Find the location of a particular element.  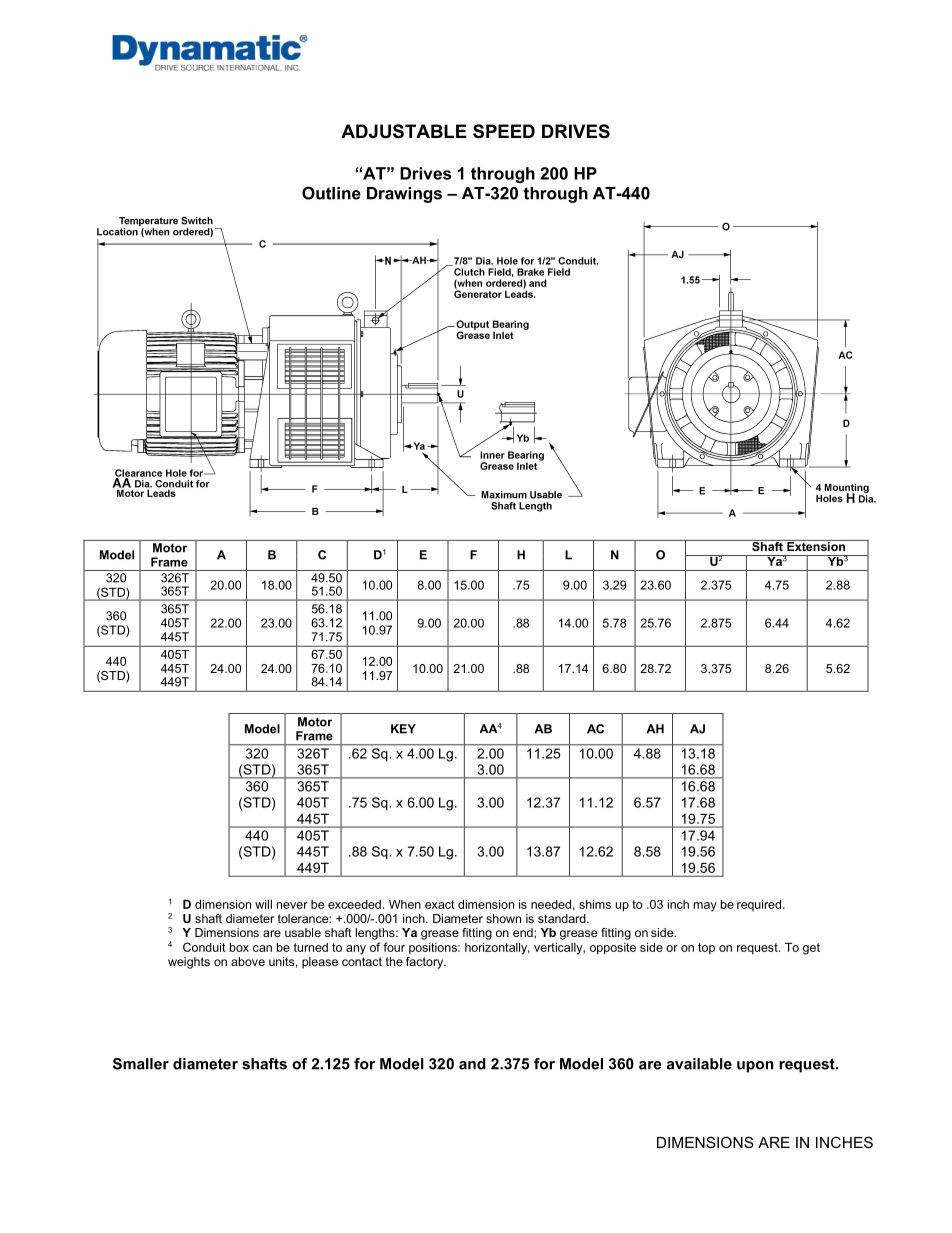

KEY is located at coordinates (403, 729).
